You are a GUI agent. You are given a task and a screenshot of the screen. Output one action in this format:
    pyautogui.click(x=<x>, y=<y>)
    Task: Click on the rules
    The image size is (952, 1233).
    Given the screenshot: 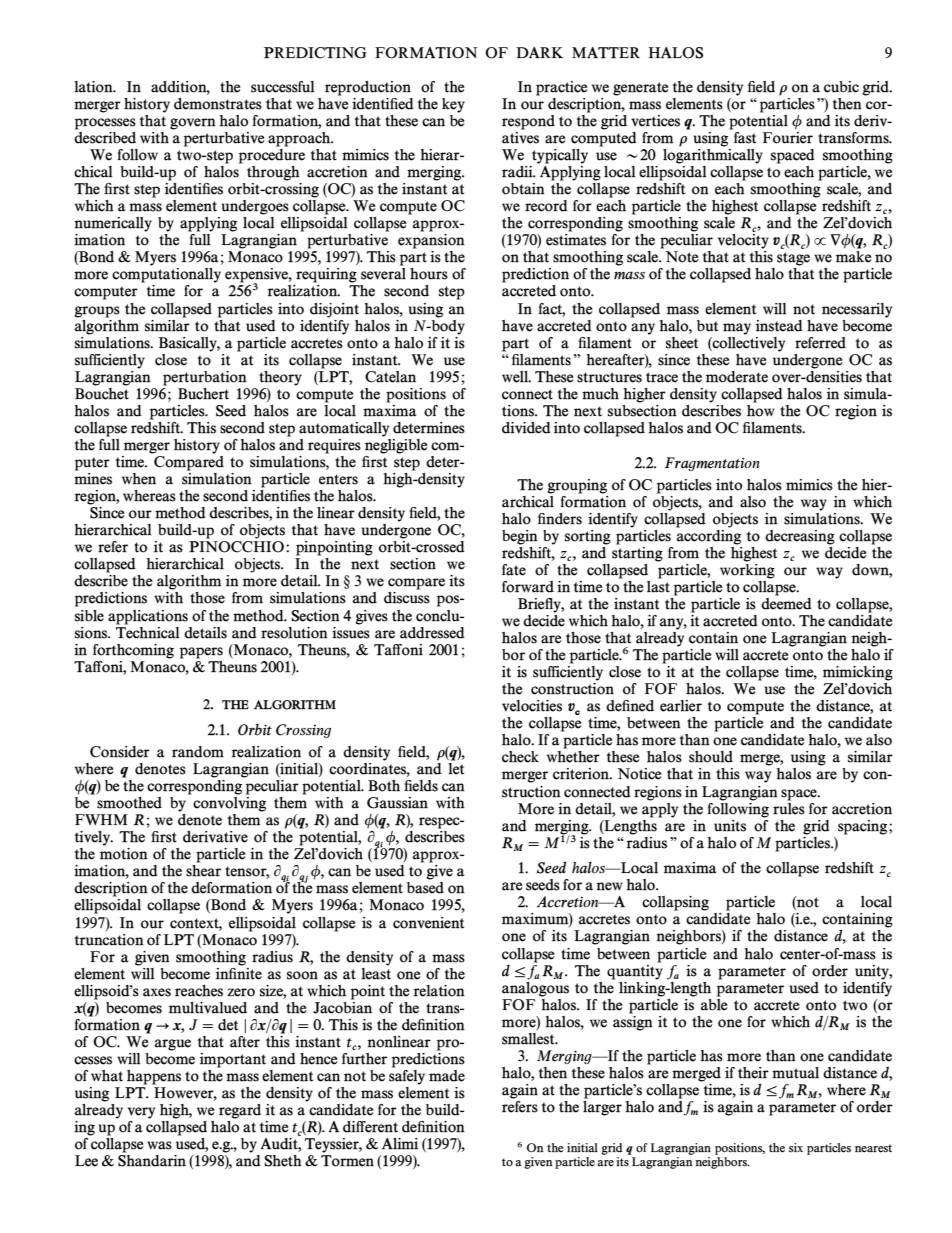 What is the action you would take?
    pyautogui.click(x=789, y=807)
